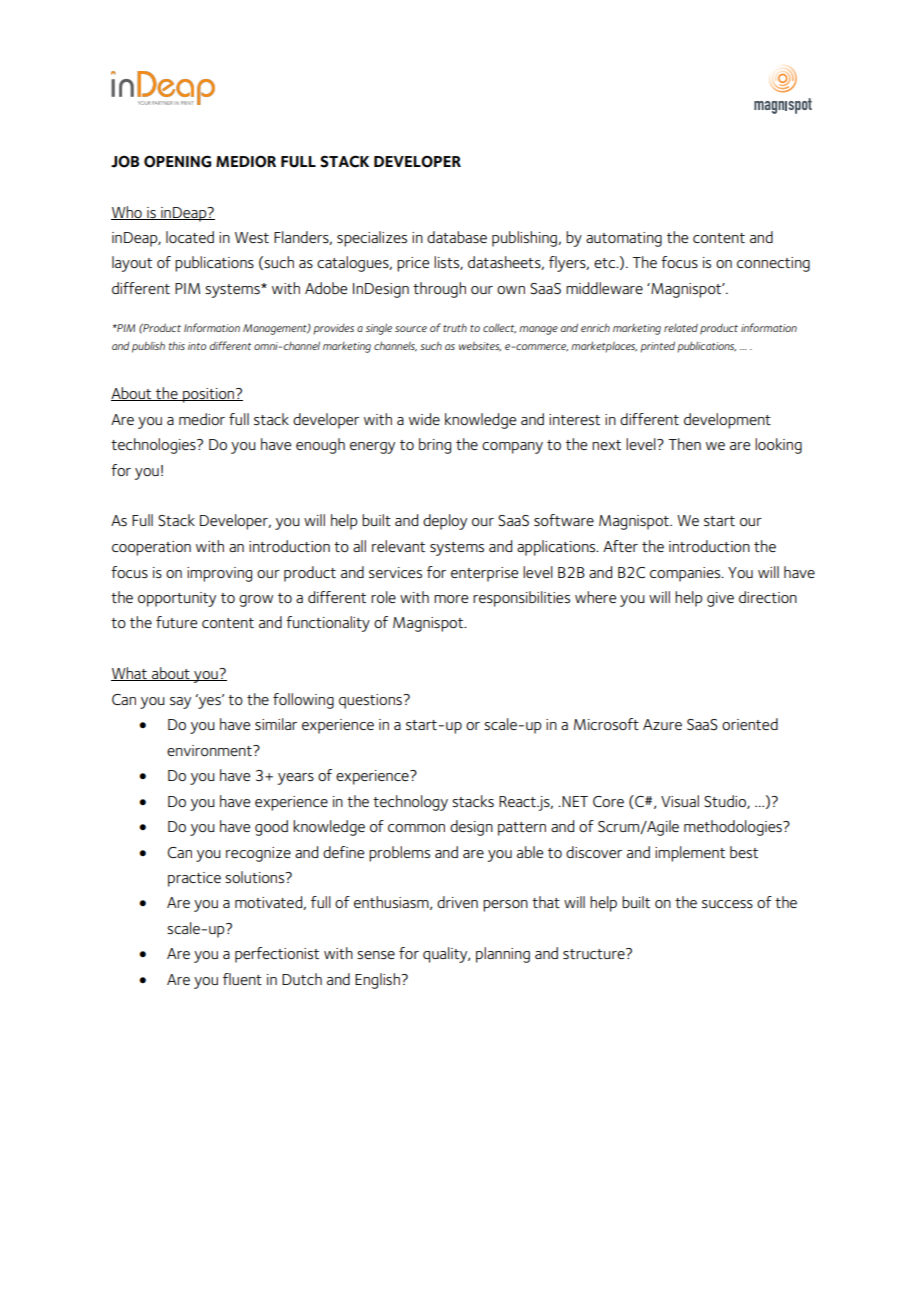  Describe the element at coordinates (727, 904) in the document. I see `success` at that location.
